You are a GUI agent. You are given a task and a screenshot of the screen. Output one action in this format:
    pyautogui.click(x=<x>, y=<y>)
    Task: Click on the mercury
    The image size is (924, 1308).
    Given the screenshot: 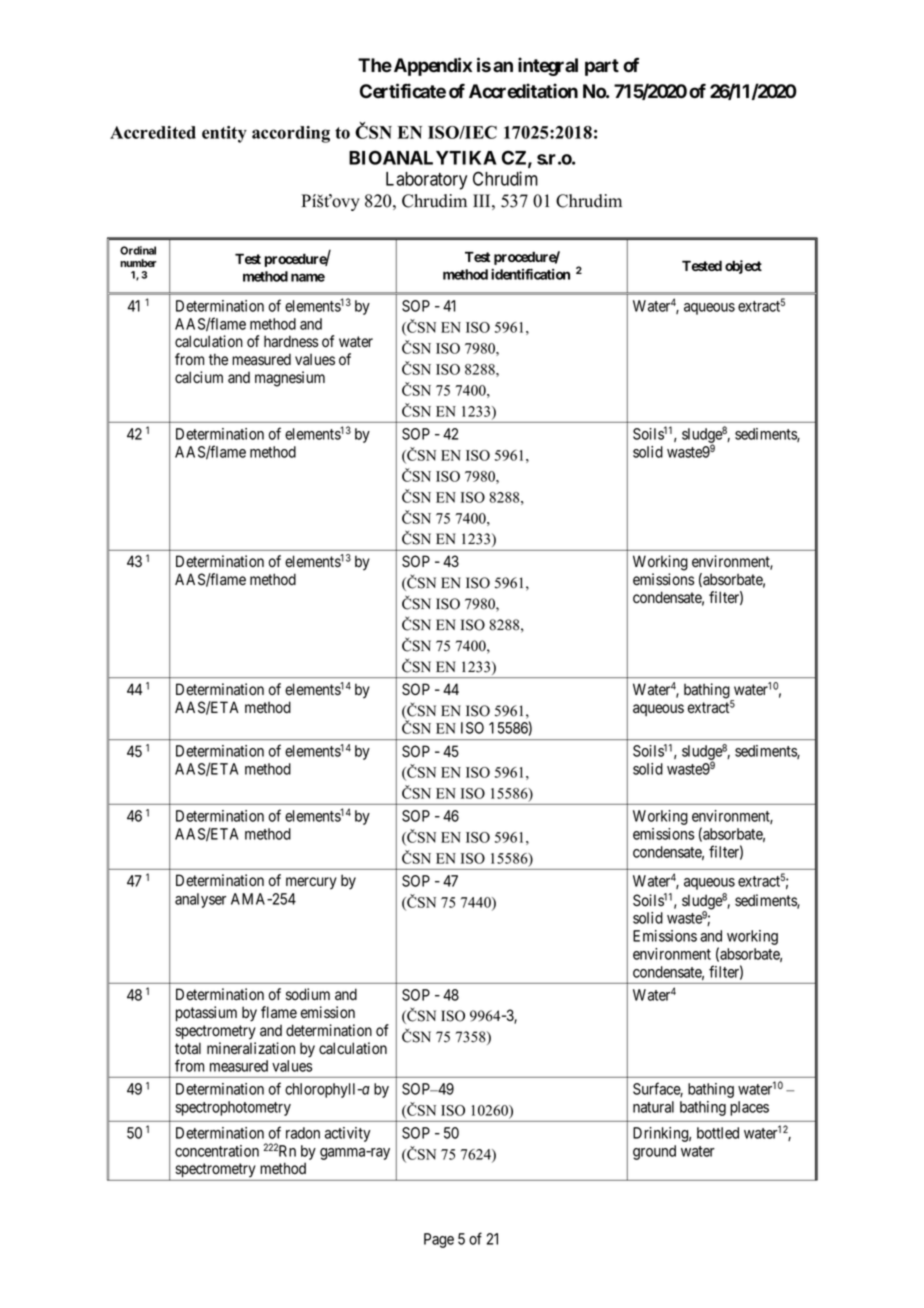 What is the action you would take?
    pyautogui.click(x=311, y=883)
